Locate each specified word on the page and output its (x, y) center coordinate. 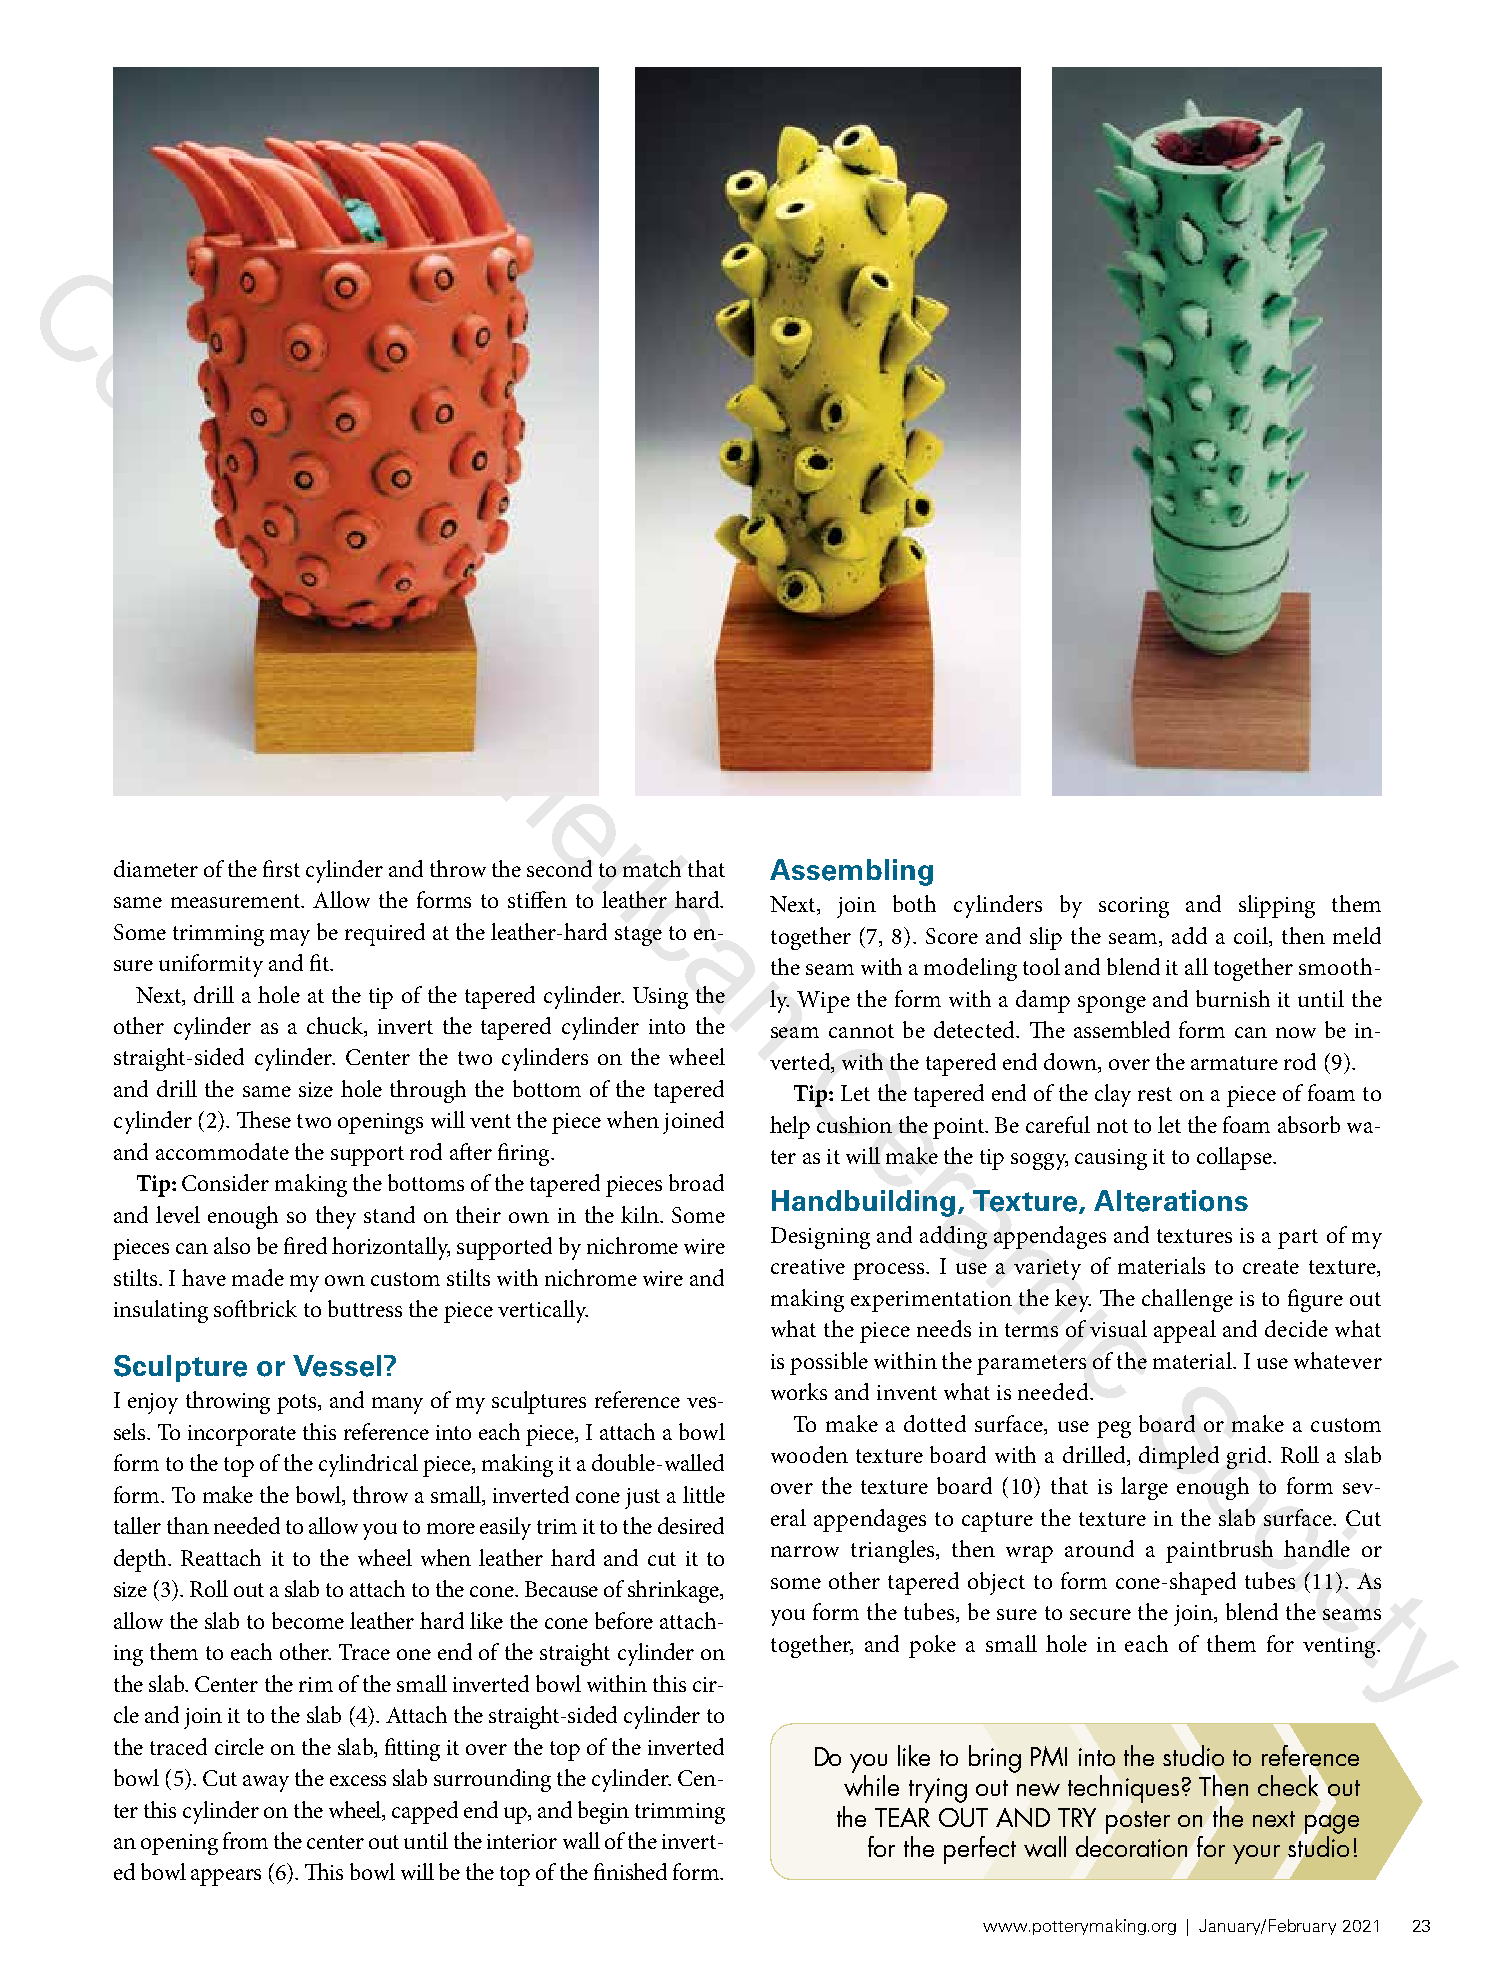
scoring (1134, 907)
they (336, 1217)
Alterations (1171, 1201)
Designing (820, 1238)
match (652, 868)
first (281, 868)
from (245, 1840)
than (188, 1525)
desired (691, 1525)
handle (1317, 1548)
